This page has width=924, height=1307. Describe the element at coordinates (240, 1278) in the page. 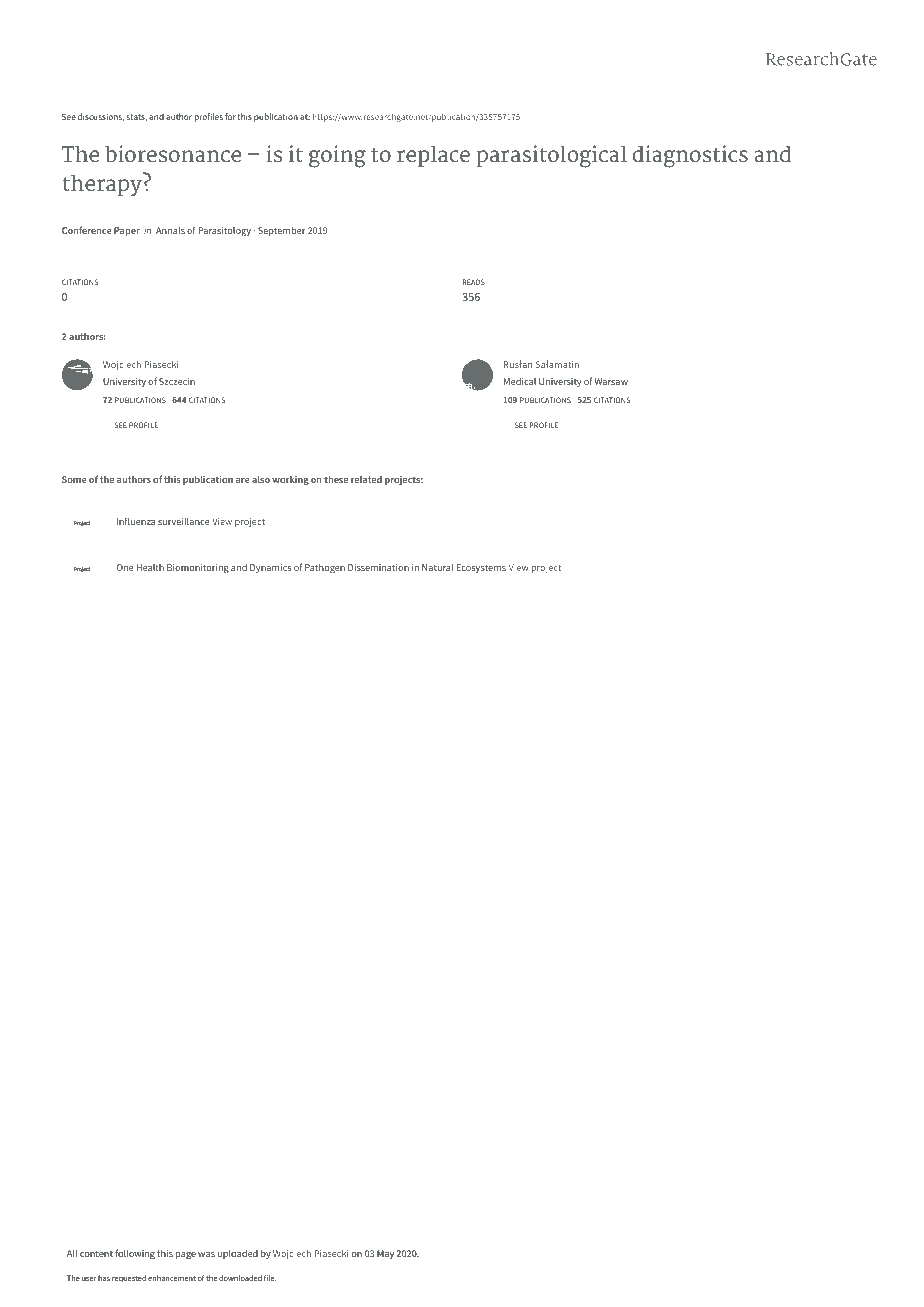

I see `downloaded` at that location.
